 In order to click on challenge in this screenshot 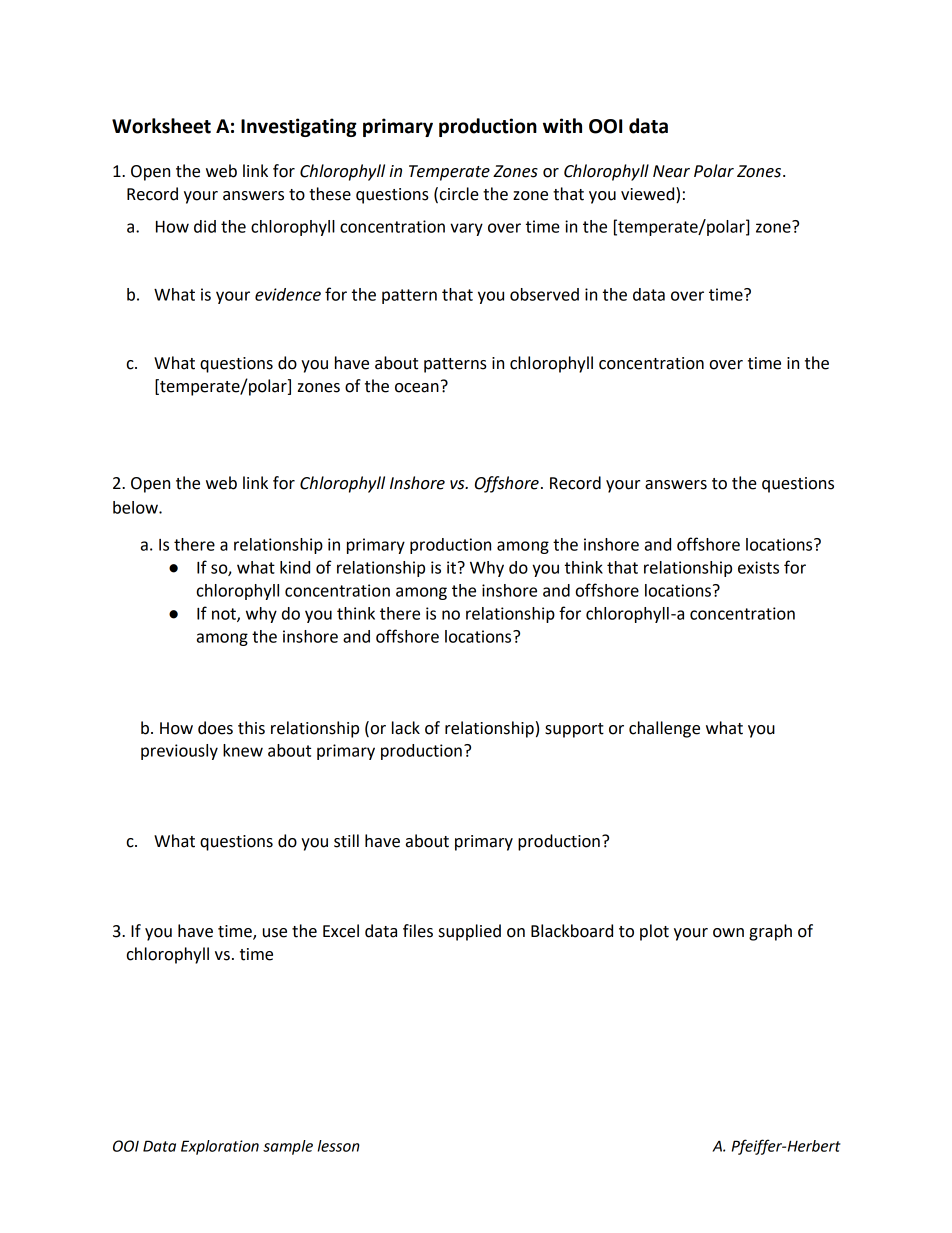, I will do `click(664, 729)`.
